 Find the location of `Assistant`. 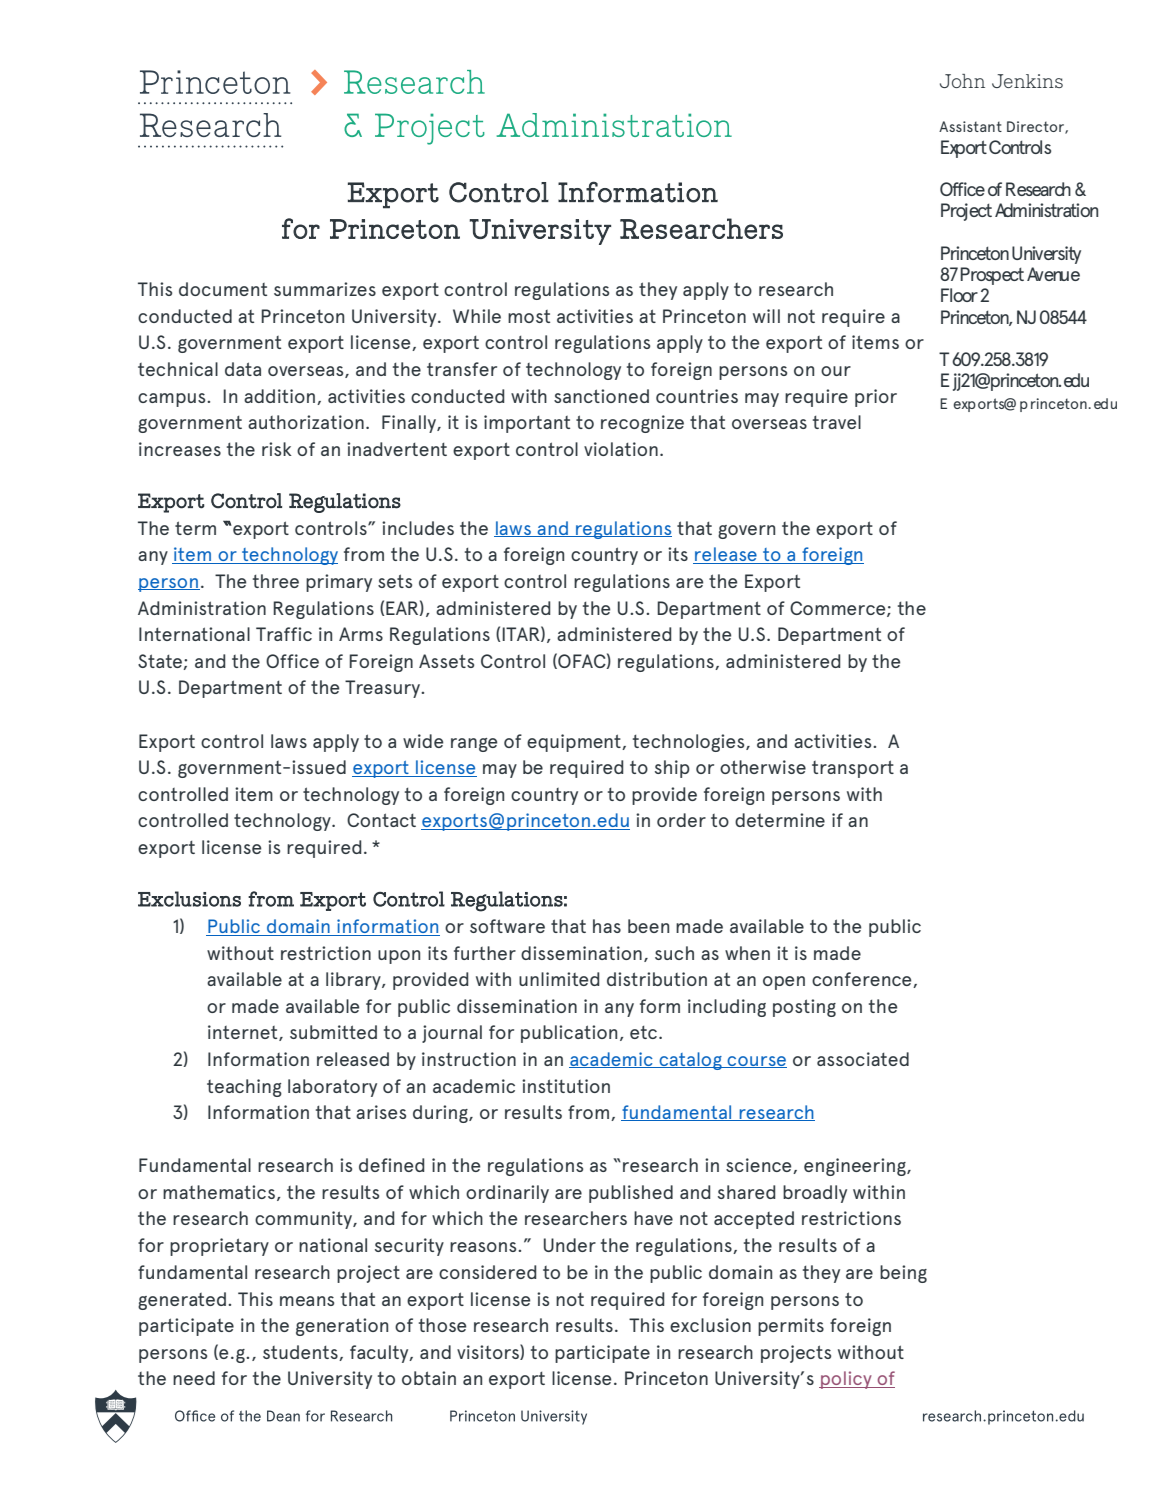

Assistant is located at coordinates (970, 126).
